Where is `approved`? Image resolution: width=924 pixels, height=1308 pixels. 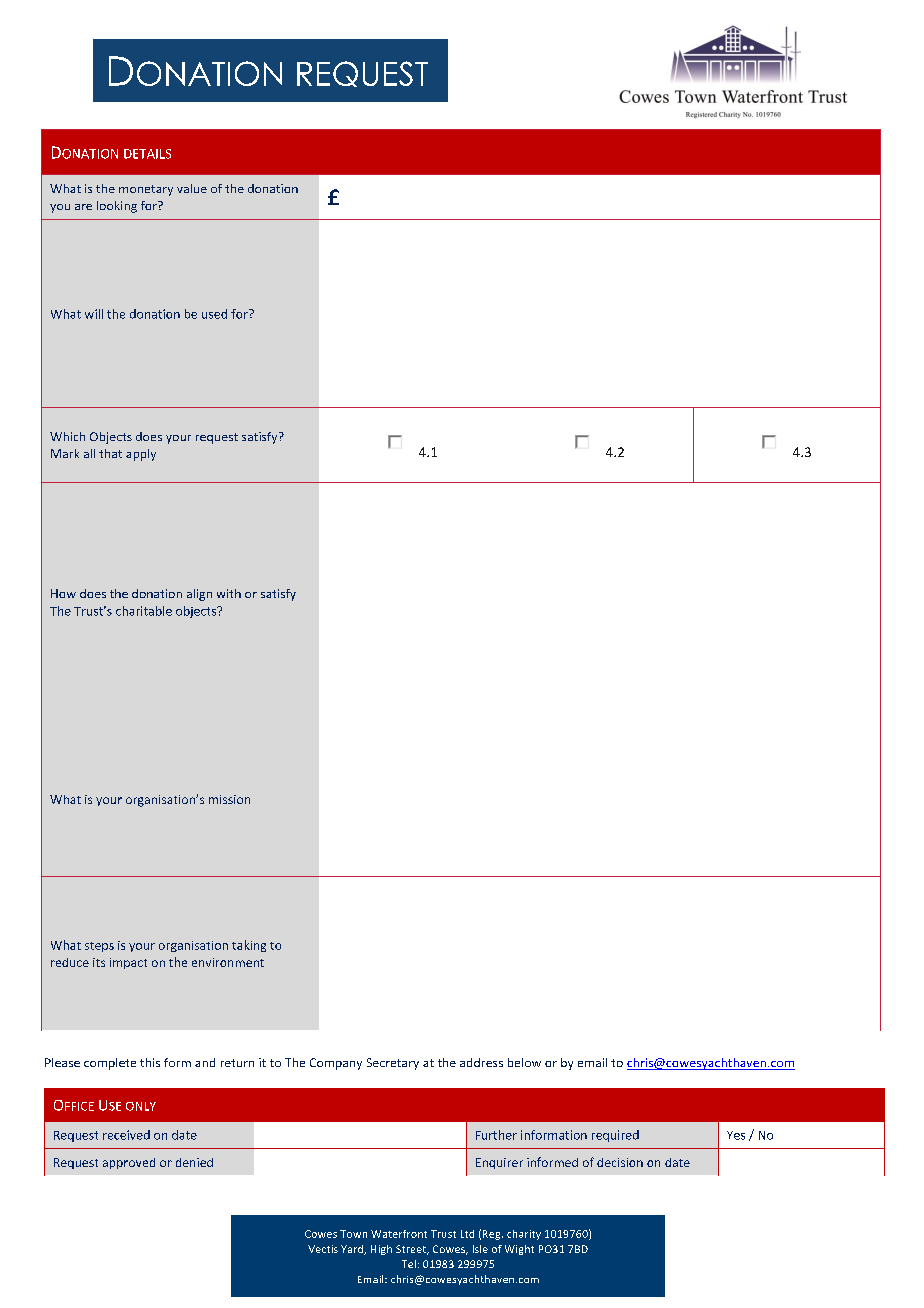 approved is located at coordinates (129, 1163).
